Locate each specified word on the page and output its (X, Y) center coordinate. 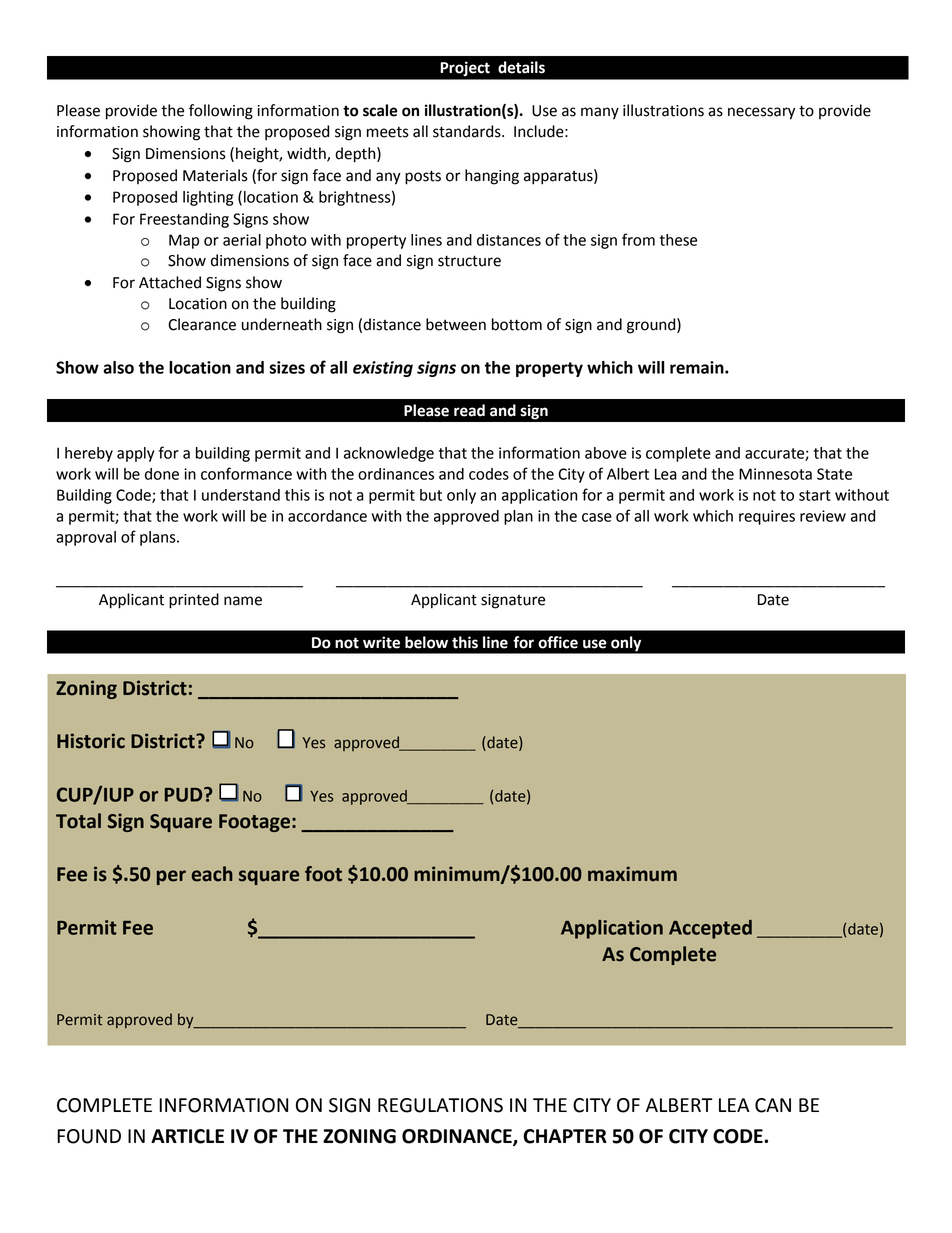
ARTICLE (187, 1136)
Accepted (710, 929)
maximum (632, 874)
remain (698, 367)
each (212, 874)
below (426, 642)
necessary (761, 113)
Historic (91, 741)
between (456, 324)
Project (465, 69)
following (221, 112)
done (162, 474)
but (431, 495)
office (558, 642)
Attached (170, 282)
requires (767, 517)
